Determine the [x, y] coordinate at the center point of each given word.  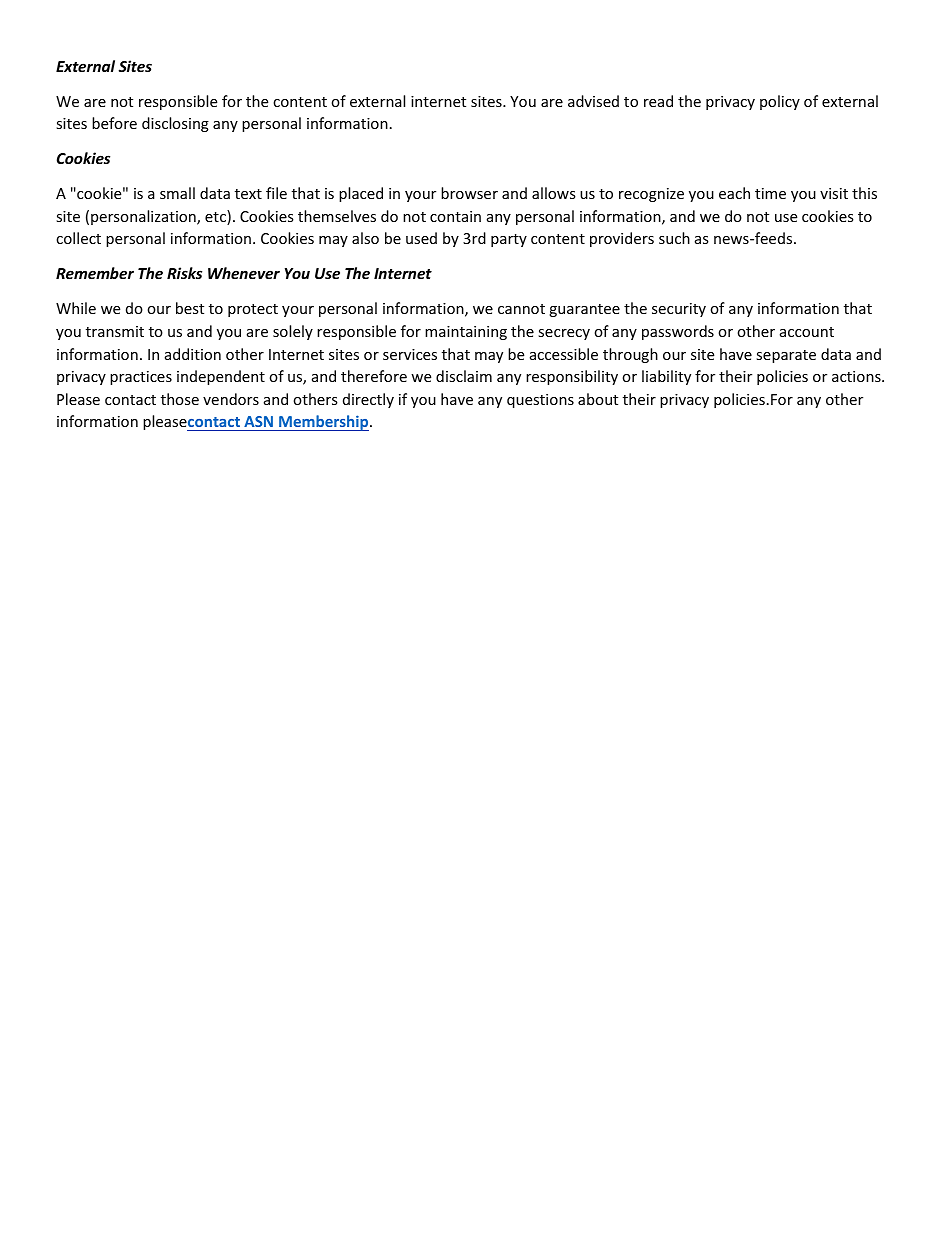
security [679, 310]
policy [780, 102]
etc [216, 217]
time [770, 193]
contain [455, 216]
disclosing [175, 124]
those [180, 399]
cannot [521, 309]
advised [593, 101]
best [190, 308]
